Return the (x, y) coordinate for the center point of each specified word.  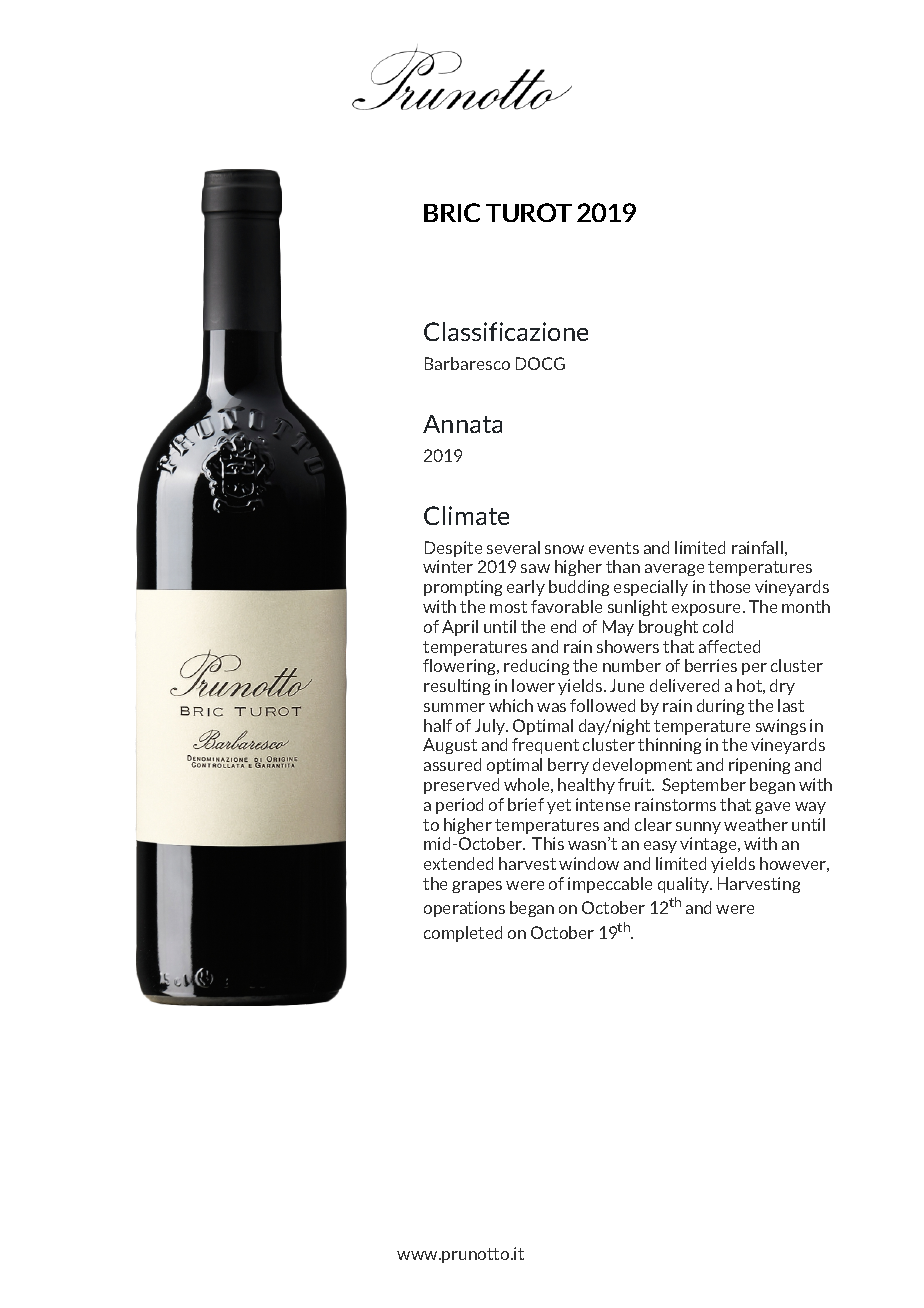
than (623, 566)
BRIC (452, 212)
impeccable (610, 885)
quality (685, 885)
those (729, 586)
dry (782, 687)
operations (464, 909)
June (627, 685)
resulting (457, 687)
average (674, 570)
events (614, 548)
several (513, 547)
